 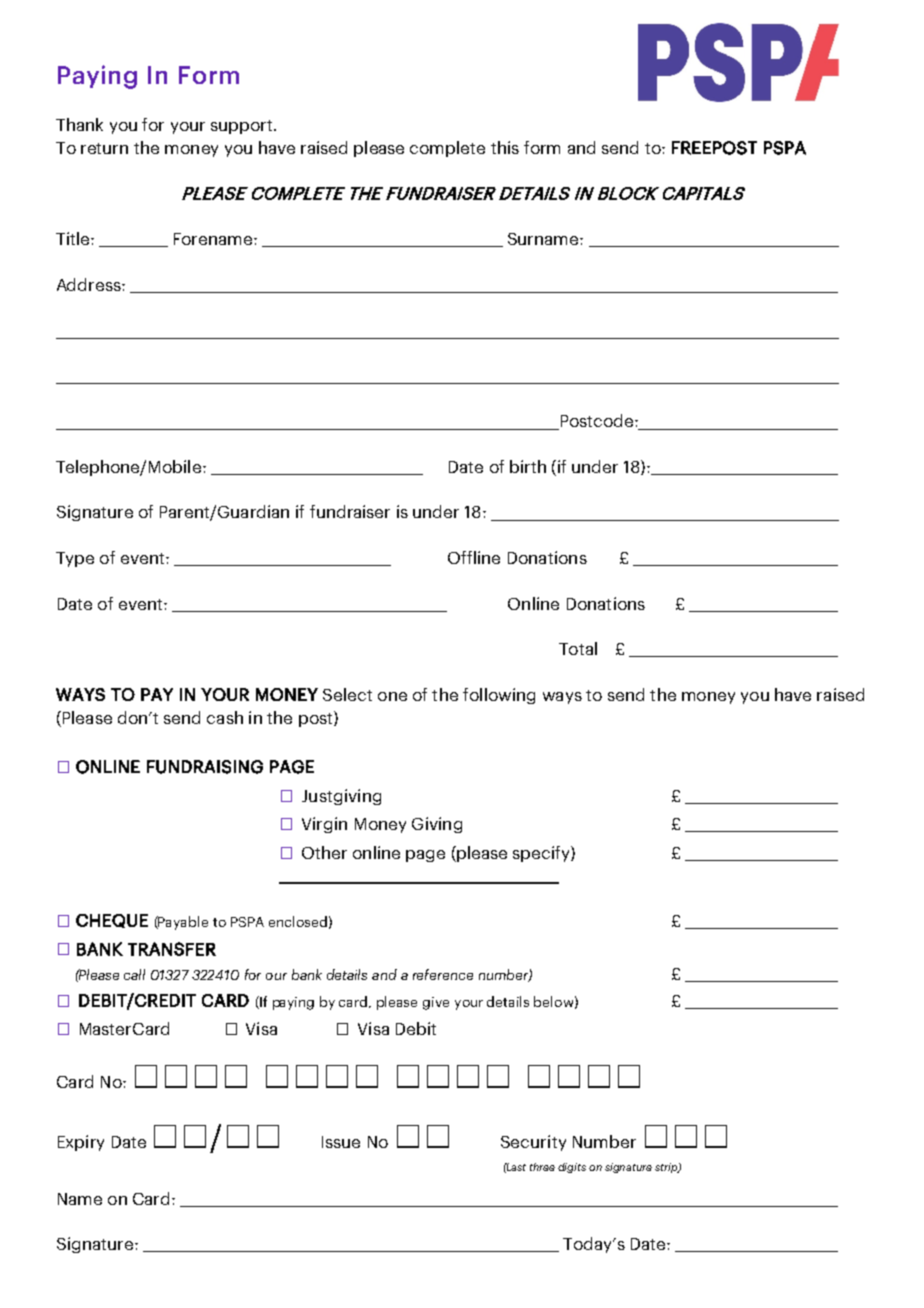 I want to click on Select, so click(x=347, y=694).
